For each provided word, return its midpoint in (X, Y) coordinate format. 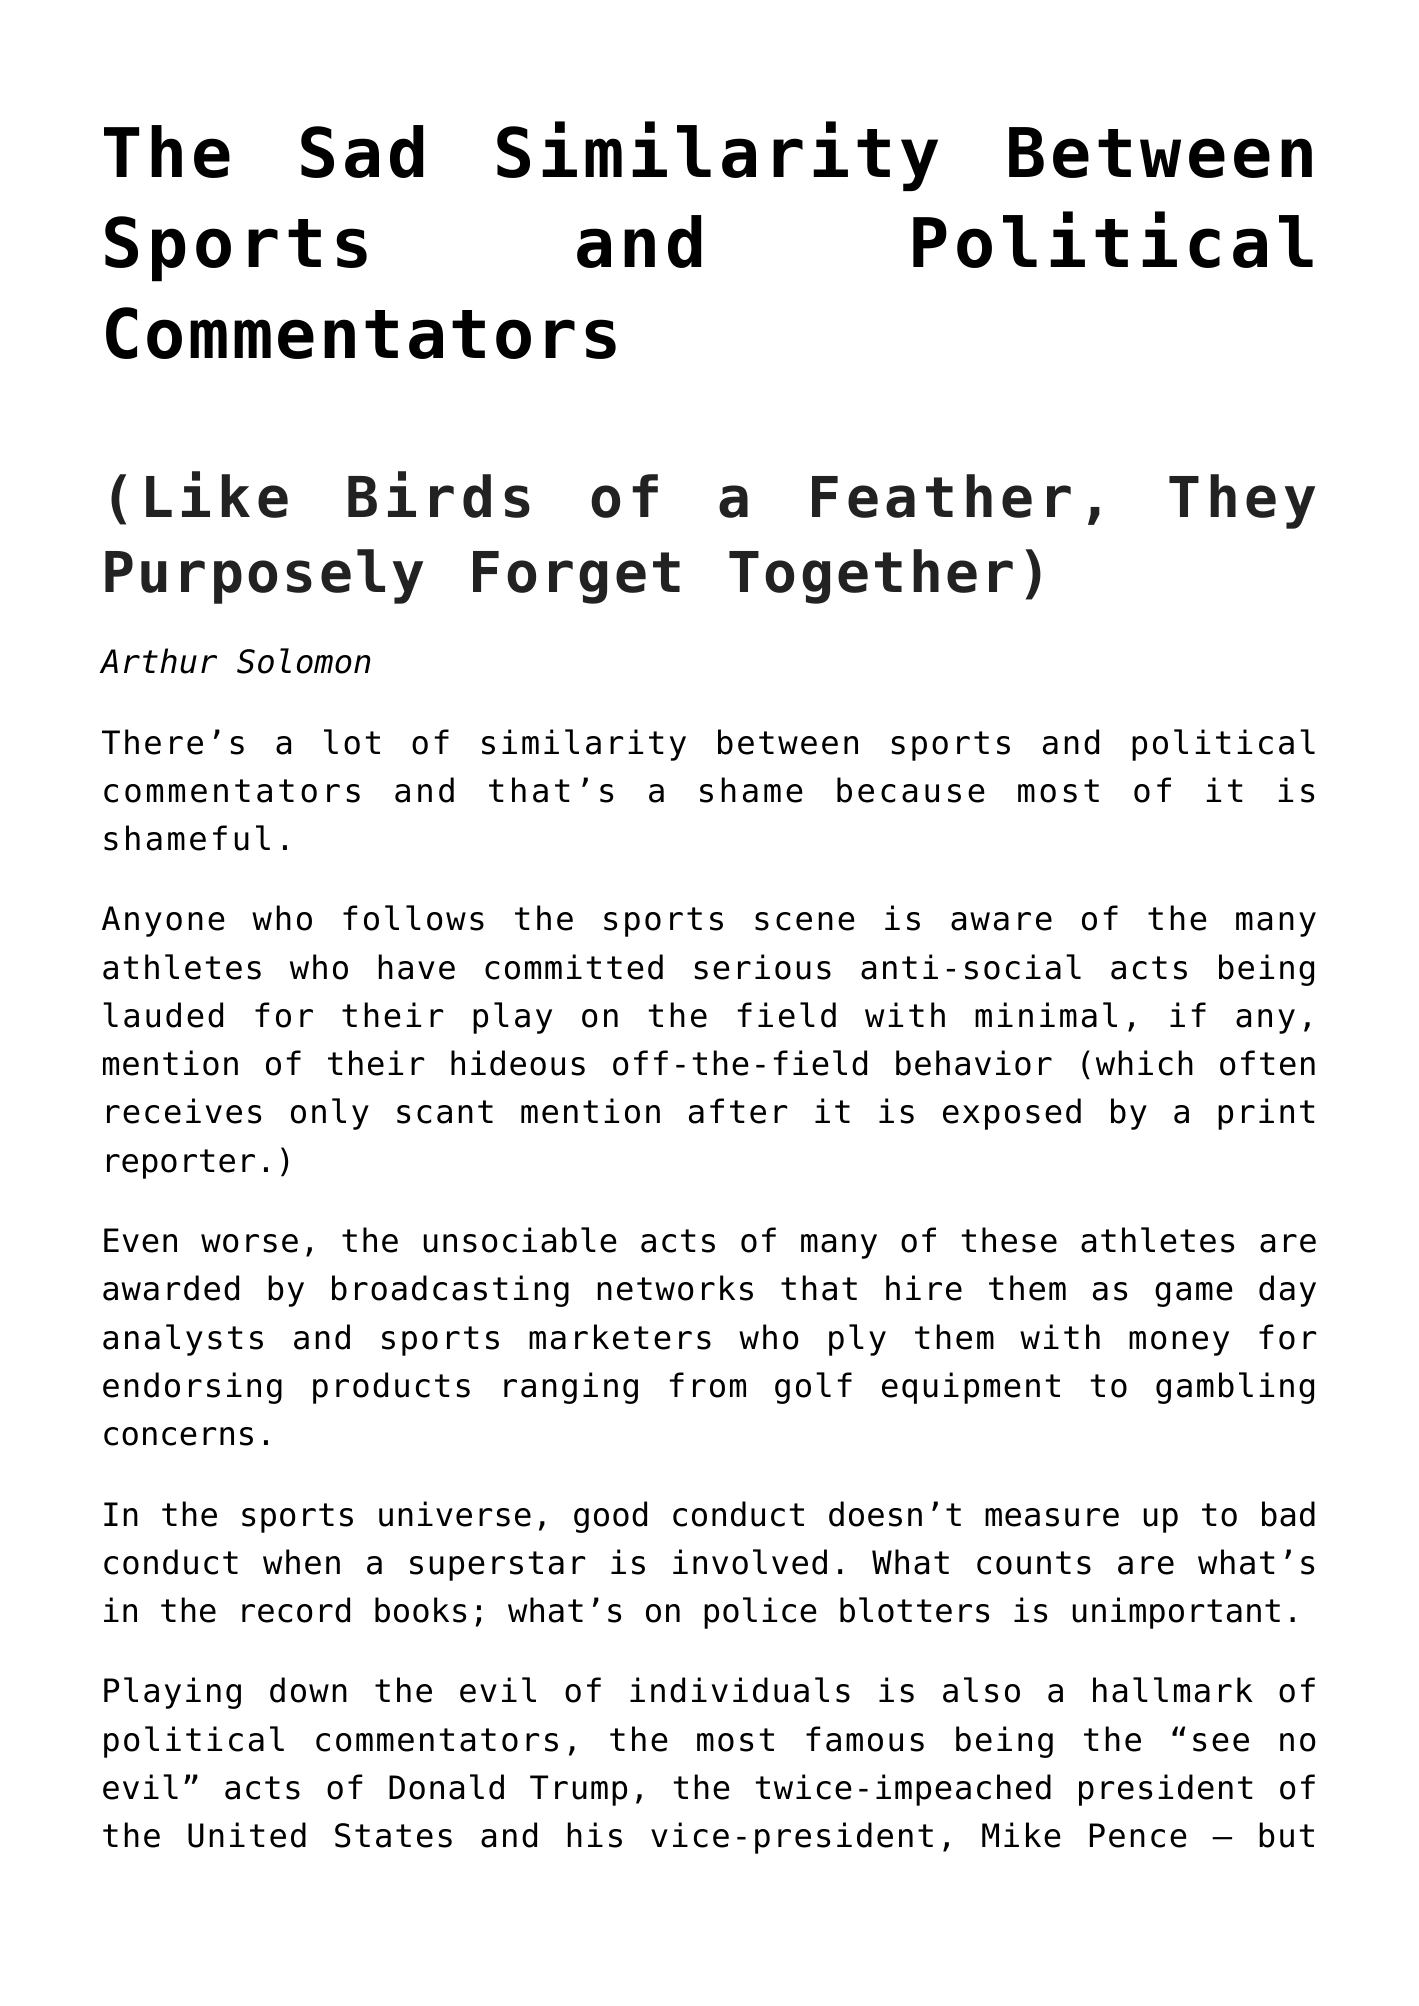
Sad (362, 151)
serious (763, 967)
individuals (740, 1690)
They (1242, 501)
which (1144, 1063)
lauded (163, 1015)
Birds (439, 494)
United (247, 1835)
